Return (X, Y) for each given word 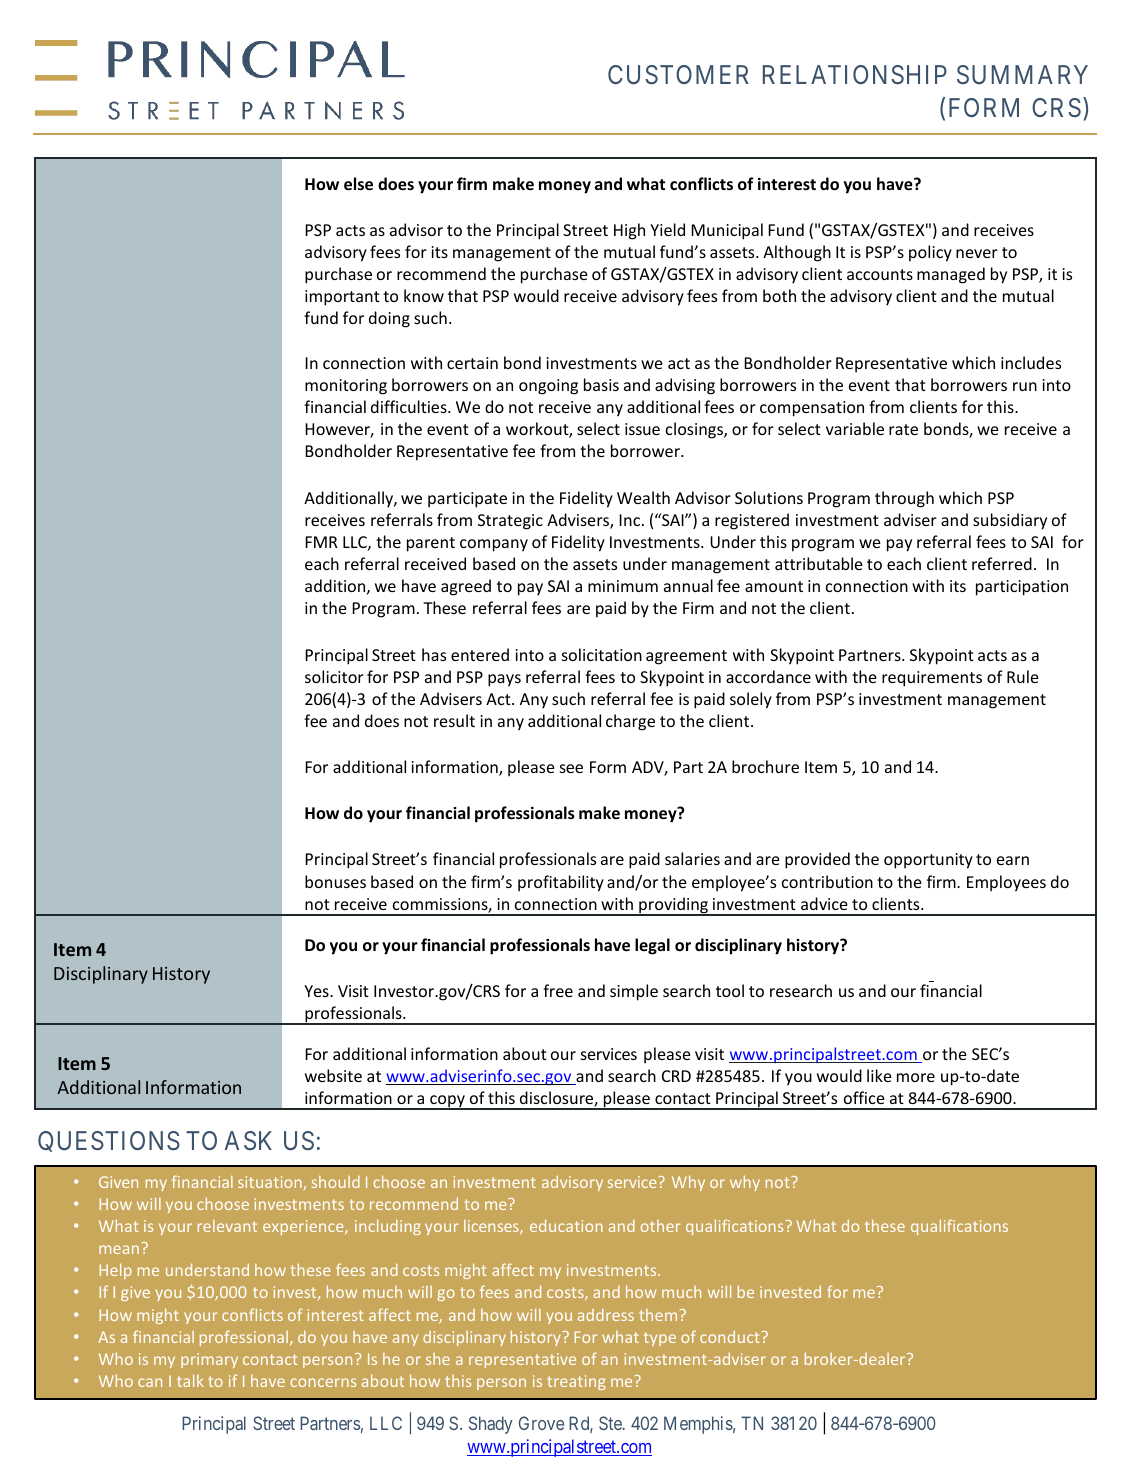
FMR (321, 542)
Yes (317, 991)
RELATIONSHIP (855, 75)
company (494, 545)
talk (190, 1380)
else (358, 183)
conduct (730, 1337)
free (558, 990)
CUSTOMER (678, 75)
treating (576, 1382)
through (904, 499)
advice (824, 903)
